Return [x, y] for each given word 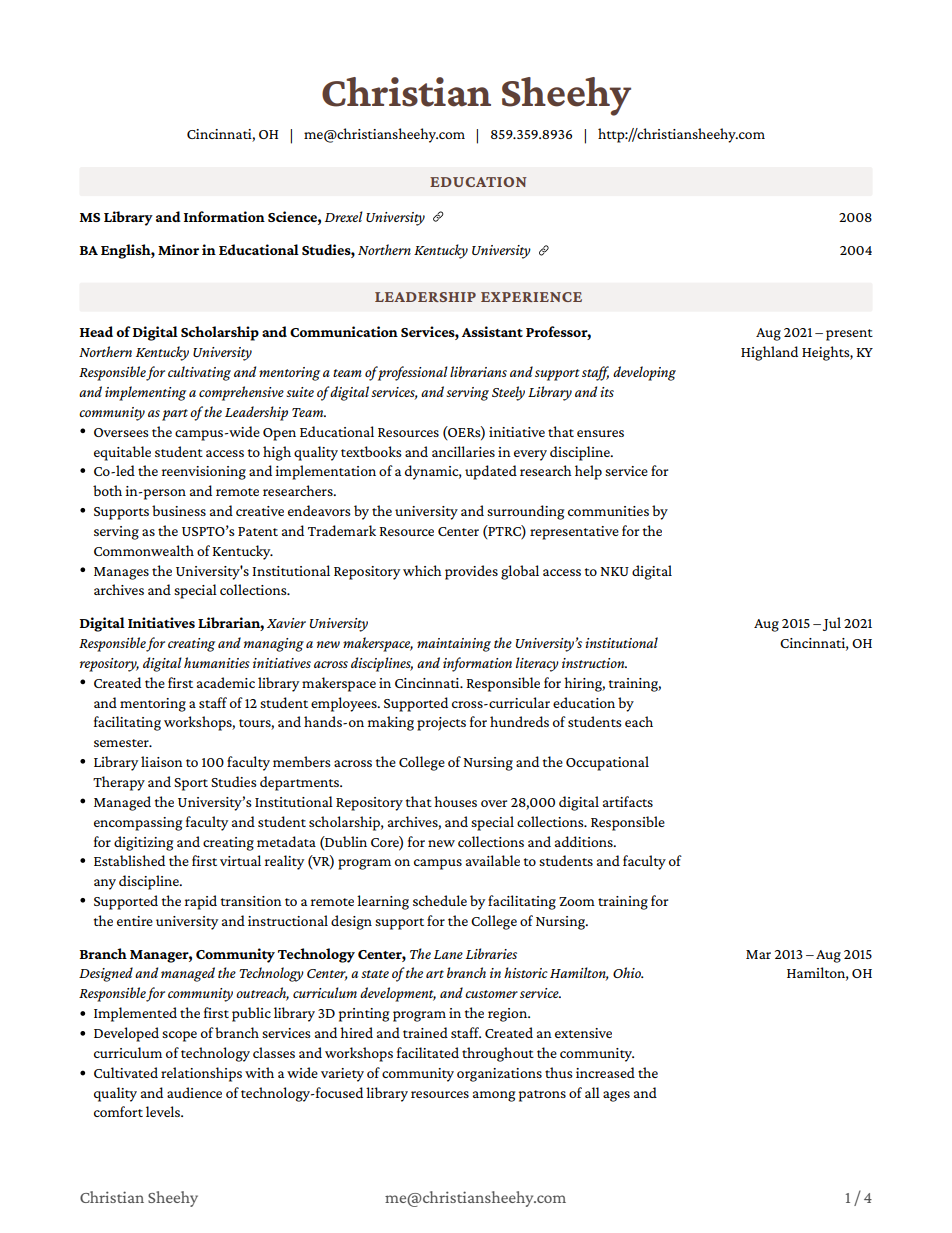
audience [194, 1092]
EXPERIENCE [531, 297]
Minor [178, 249]
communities [608, 511]
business [179, 510]
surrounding [525, 512]
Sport [191, 784]
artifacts [628, 801]
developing [644, 373]
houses [455, 801]
